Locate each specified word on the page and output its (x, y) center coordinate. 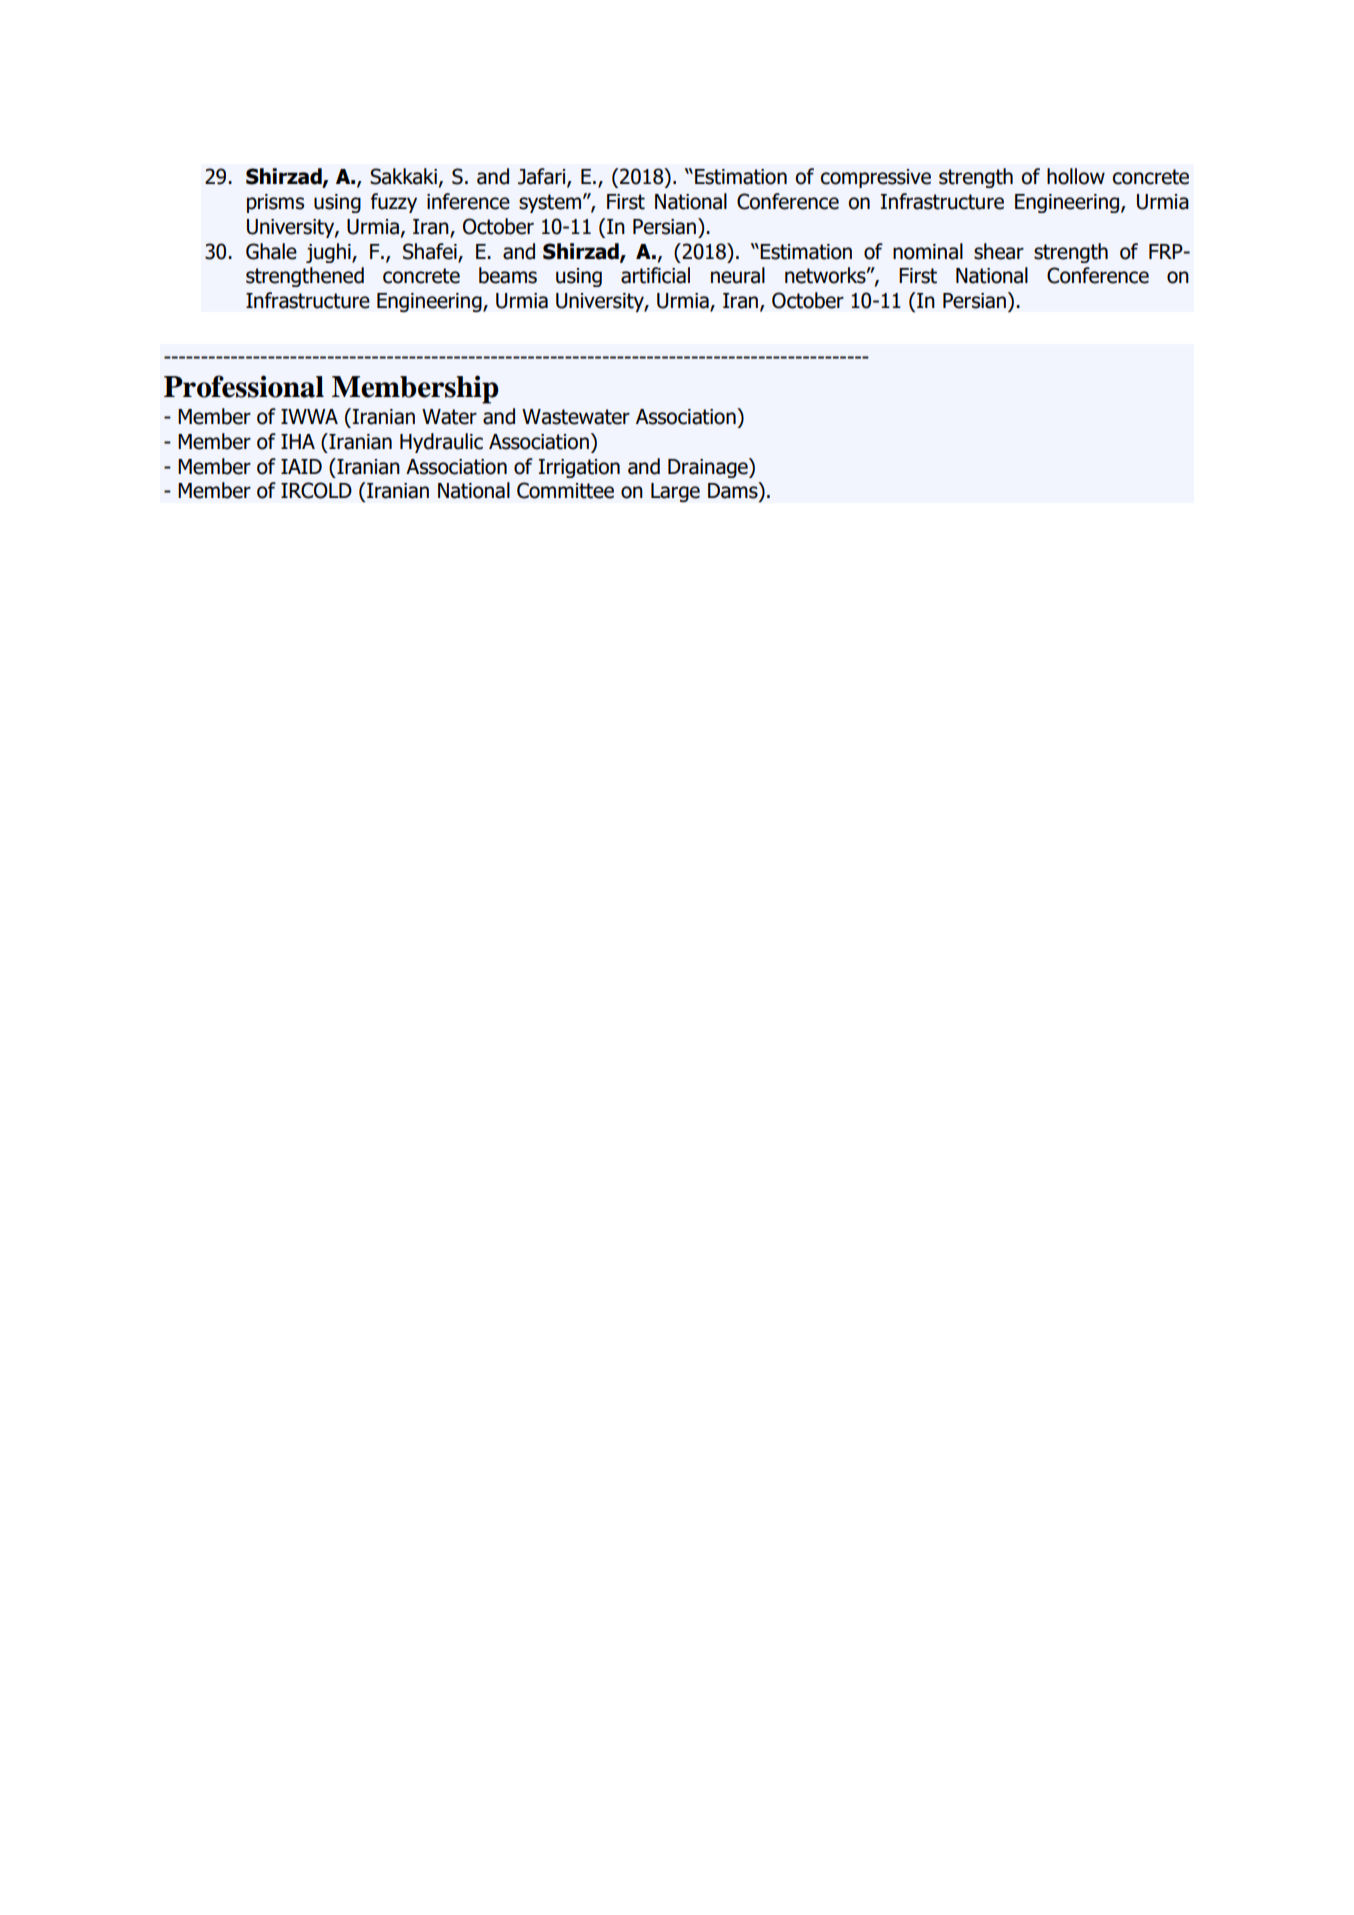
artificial (655, 275)
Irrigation (579, 468)
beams (508, 275)
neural (738, 275)
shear (999, 251)
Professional (244, 386)
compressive (876, 178)
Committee (565, 490)
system (550, 203)
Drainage (709, 468)
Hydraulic (441, 443)
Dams (734, 491)
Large (675, 492)
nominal (928, 251)
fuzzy (394, 203)
